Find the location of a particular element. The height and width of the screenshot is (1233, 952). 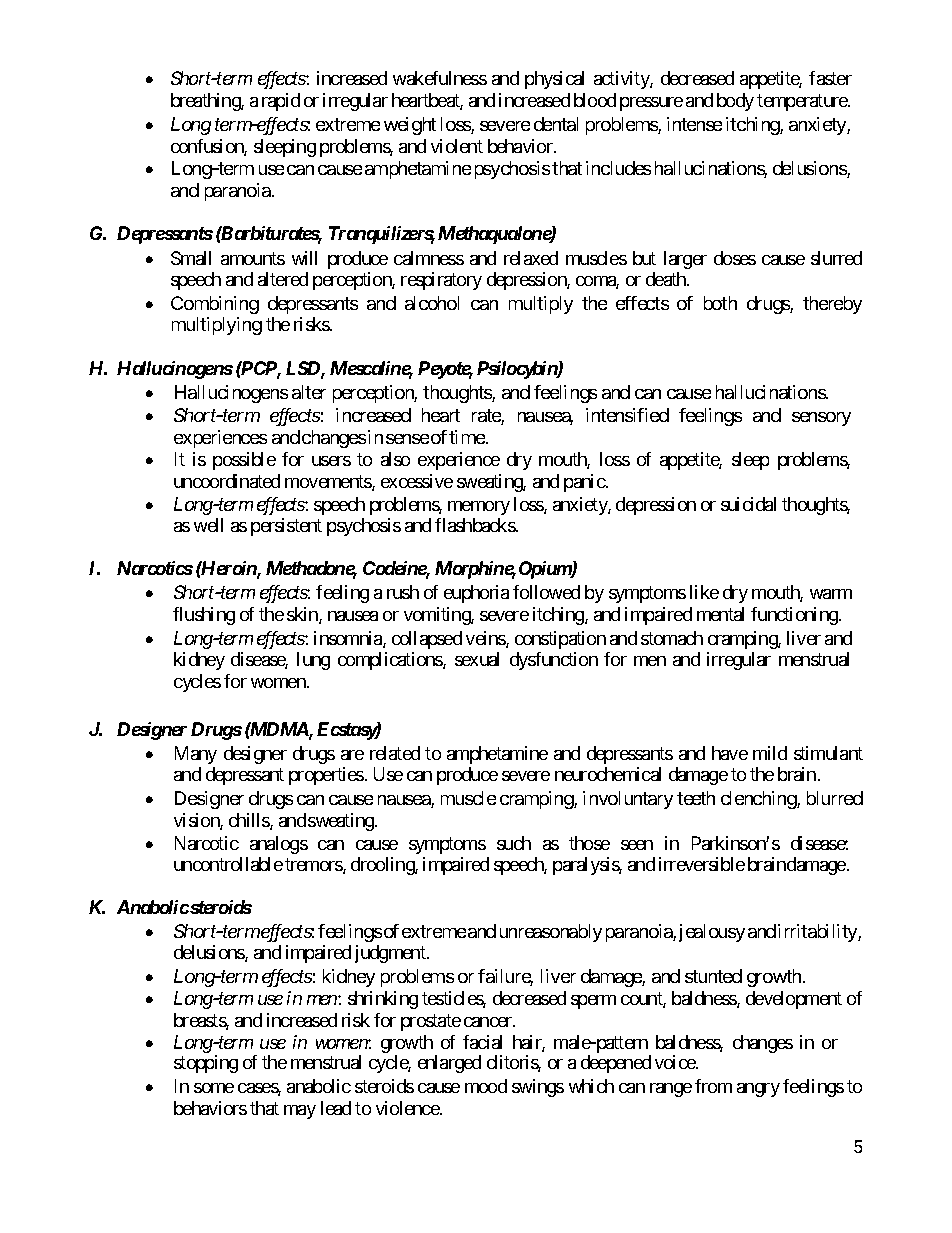

dental is located at coordinates (556, 124).
